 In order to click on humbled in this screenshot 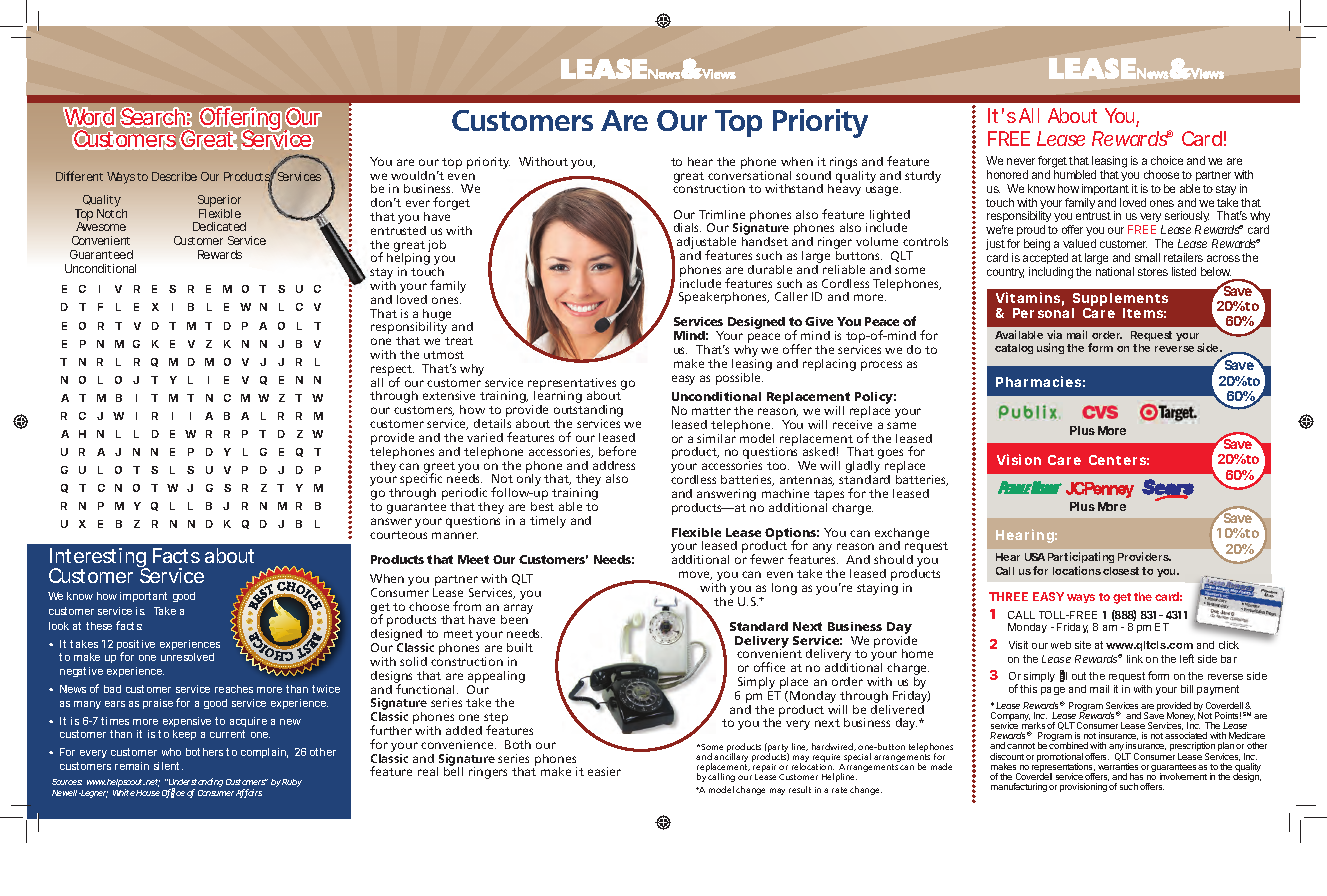, I will do `click(1075, 174)`.
